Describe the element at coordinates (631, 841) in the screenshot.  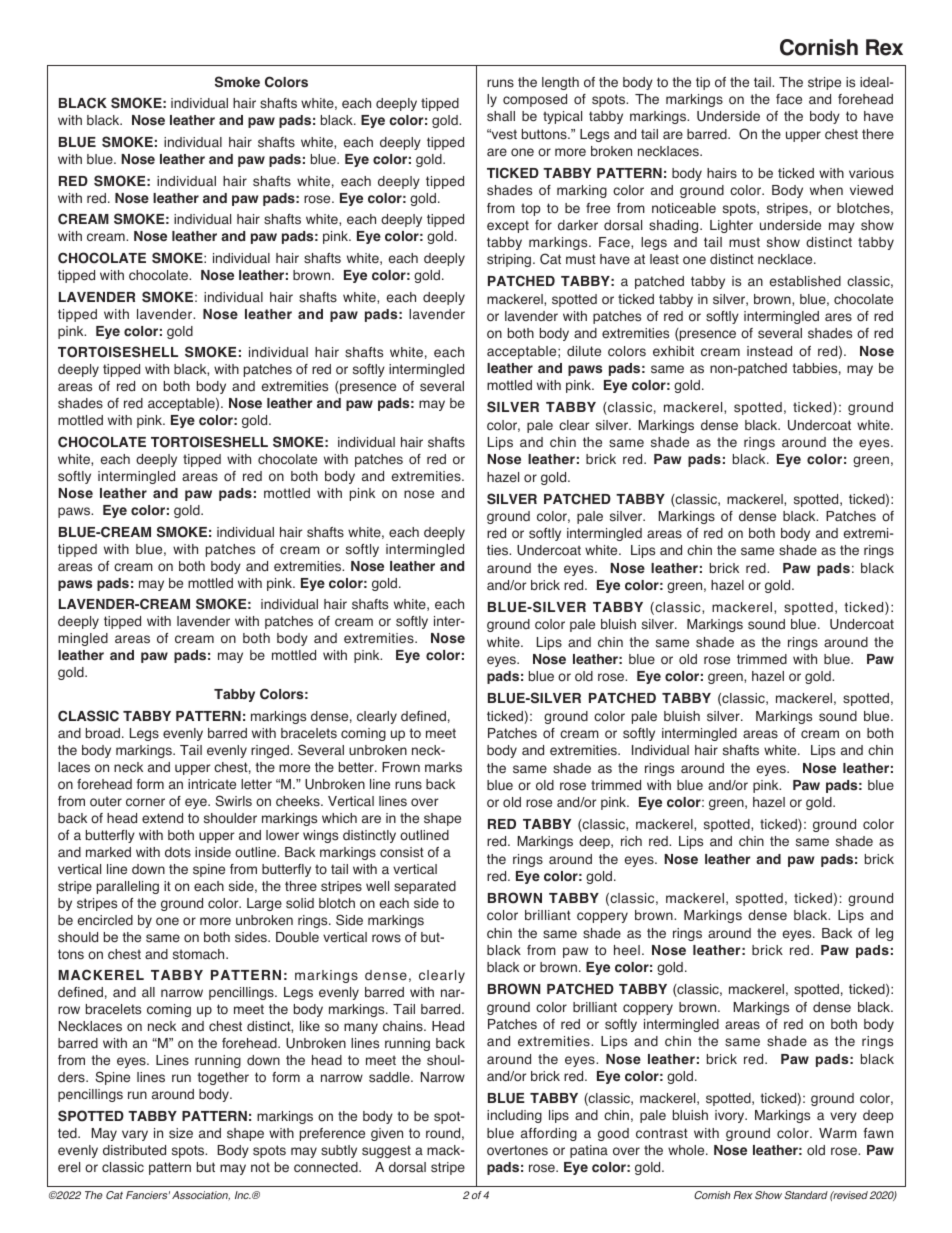
I see `rich` at that location.
